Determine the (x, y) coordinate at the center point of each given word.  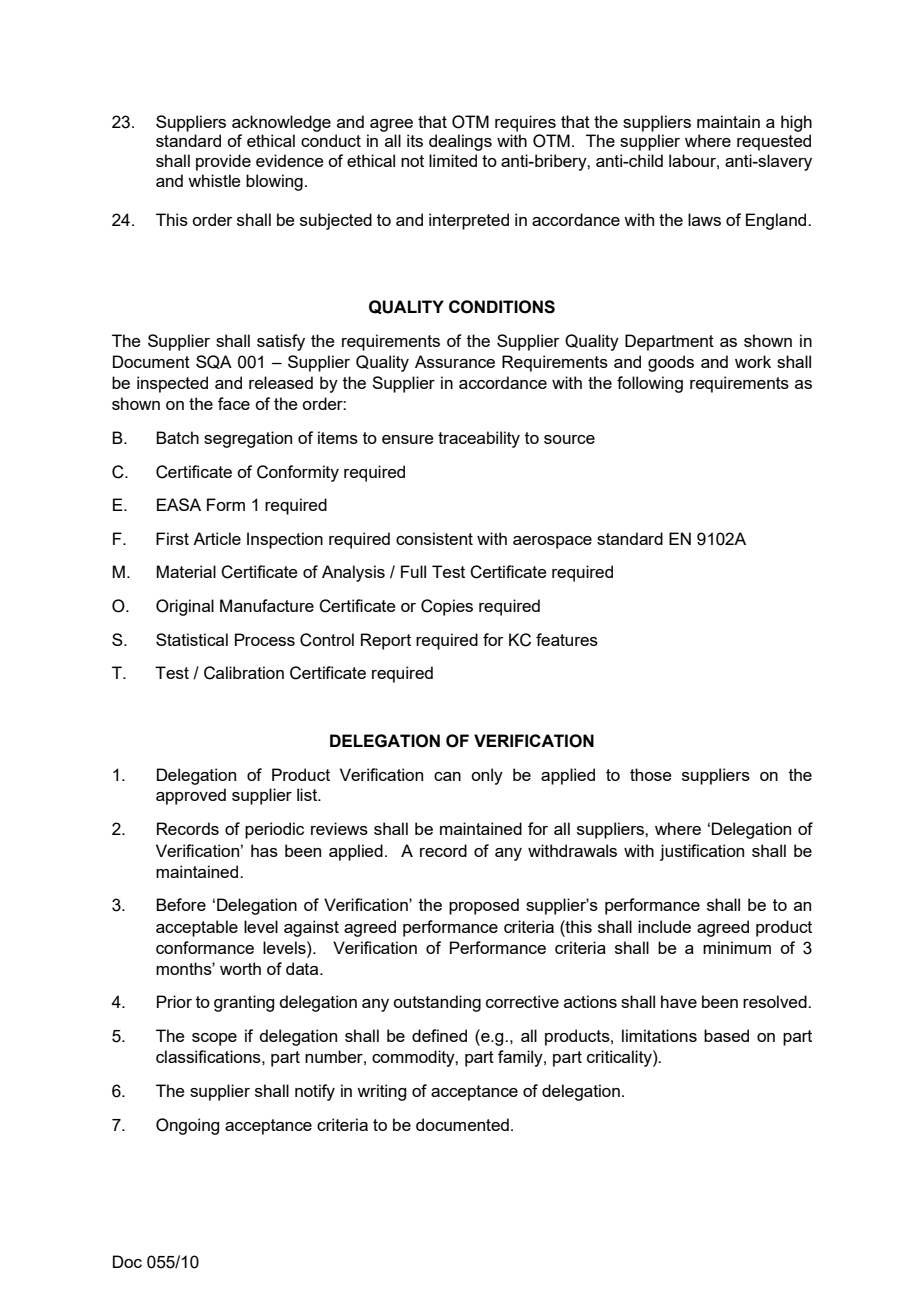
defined (439, 1035)
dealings (460, 142)
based (726, 1035)
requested (774, 142)
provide (223, 162)
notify (315, 1092)
